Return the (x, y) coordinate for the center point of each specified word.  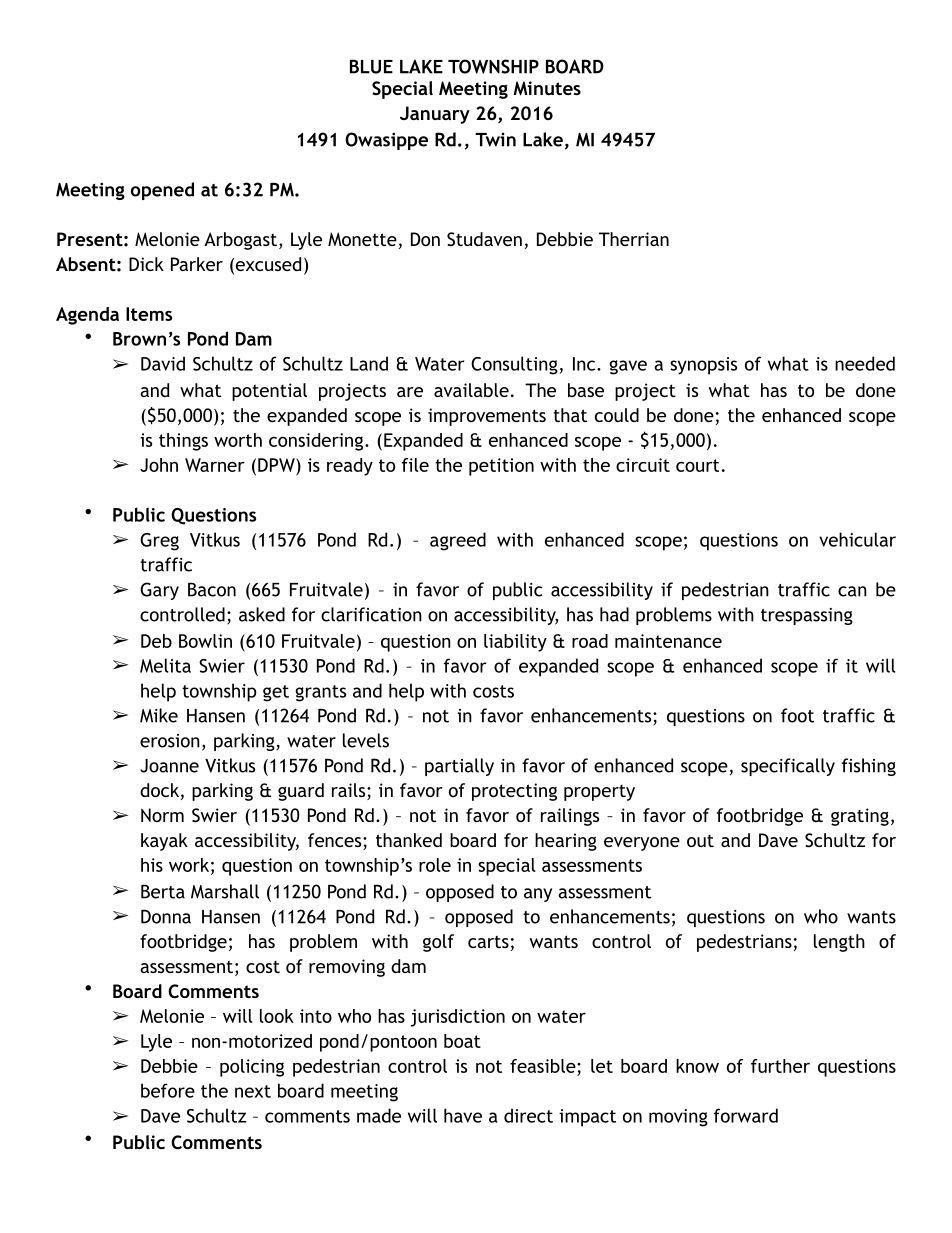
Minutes (547, 88)
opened (162, 191)
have (463, 1115)
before (168, 1090)
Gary (159, 591)
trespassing (807, 616)
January (435, 115)
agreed (458, 541)
